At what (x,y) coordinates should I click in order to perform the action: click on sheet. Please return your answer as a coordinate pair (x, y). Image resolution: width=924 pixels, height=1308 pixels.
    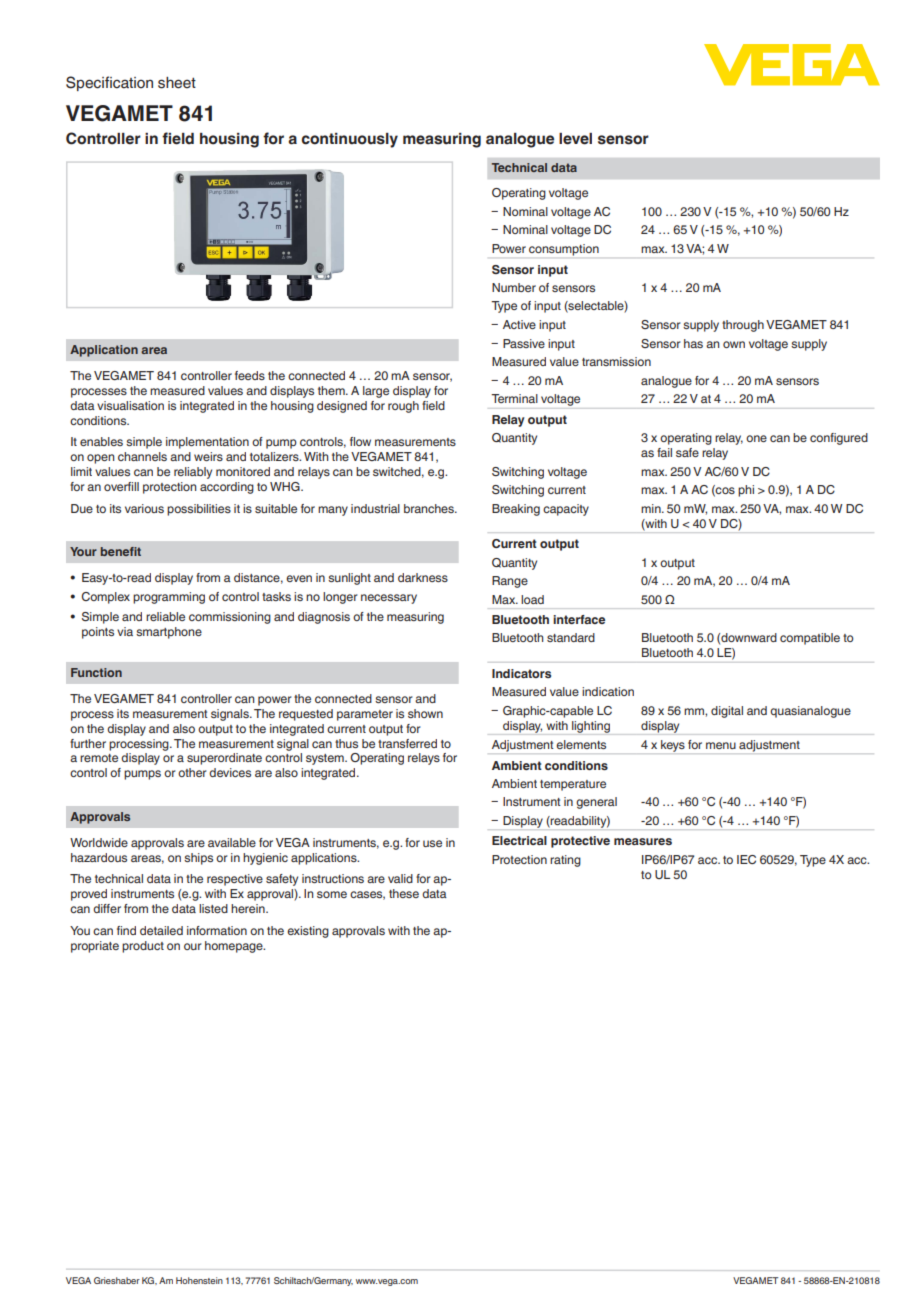
    Looking at the image, I should click on (177, 83).
